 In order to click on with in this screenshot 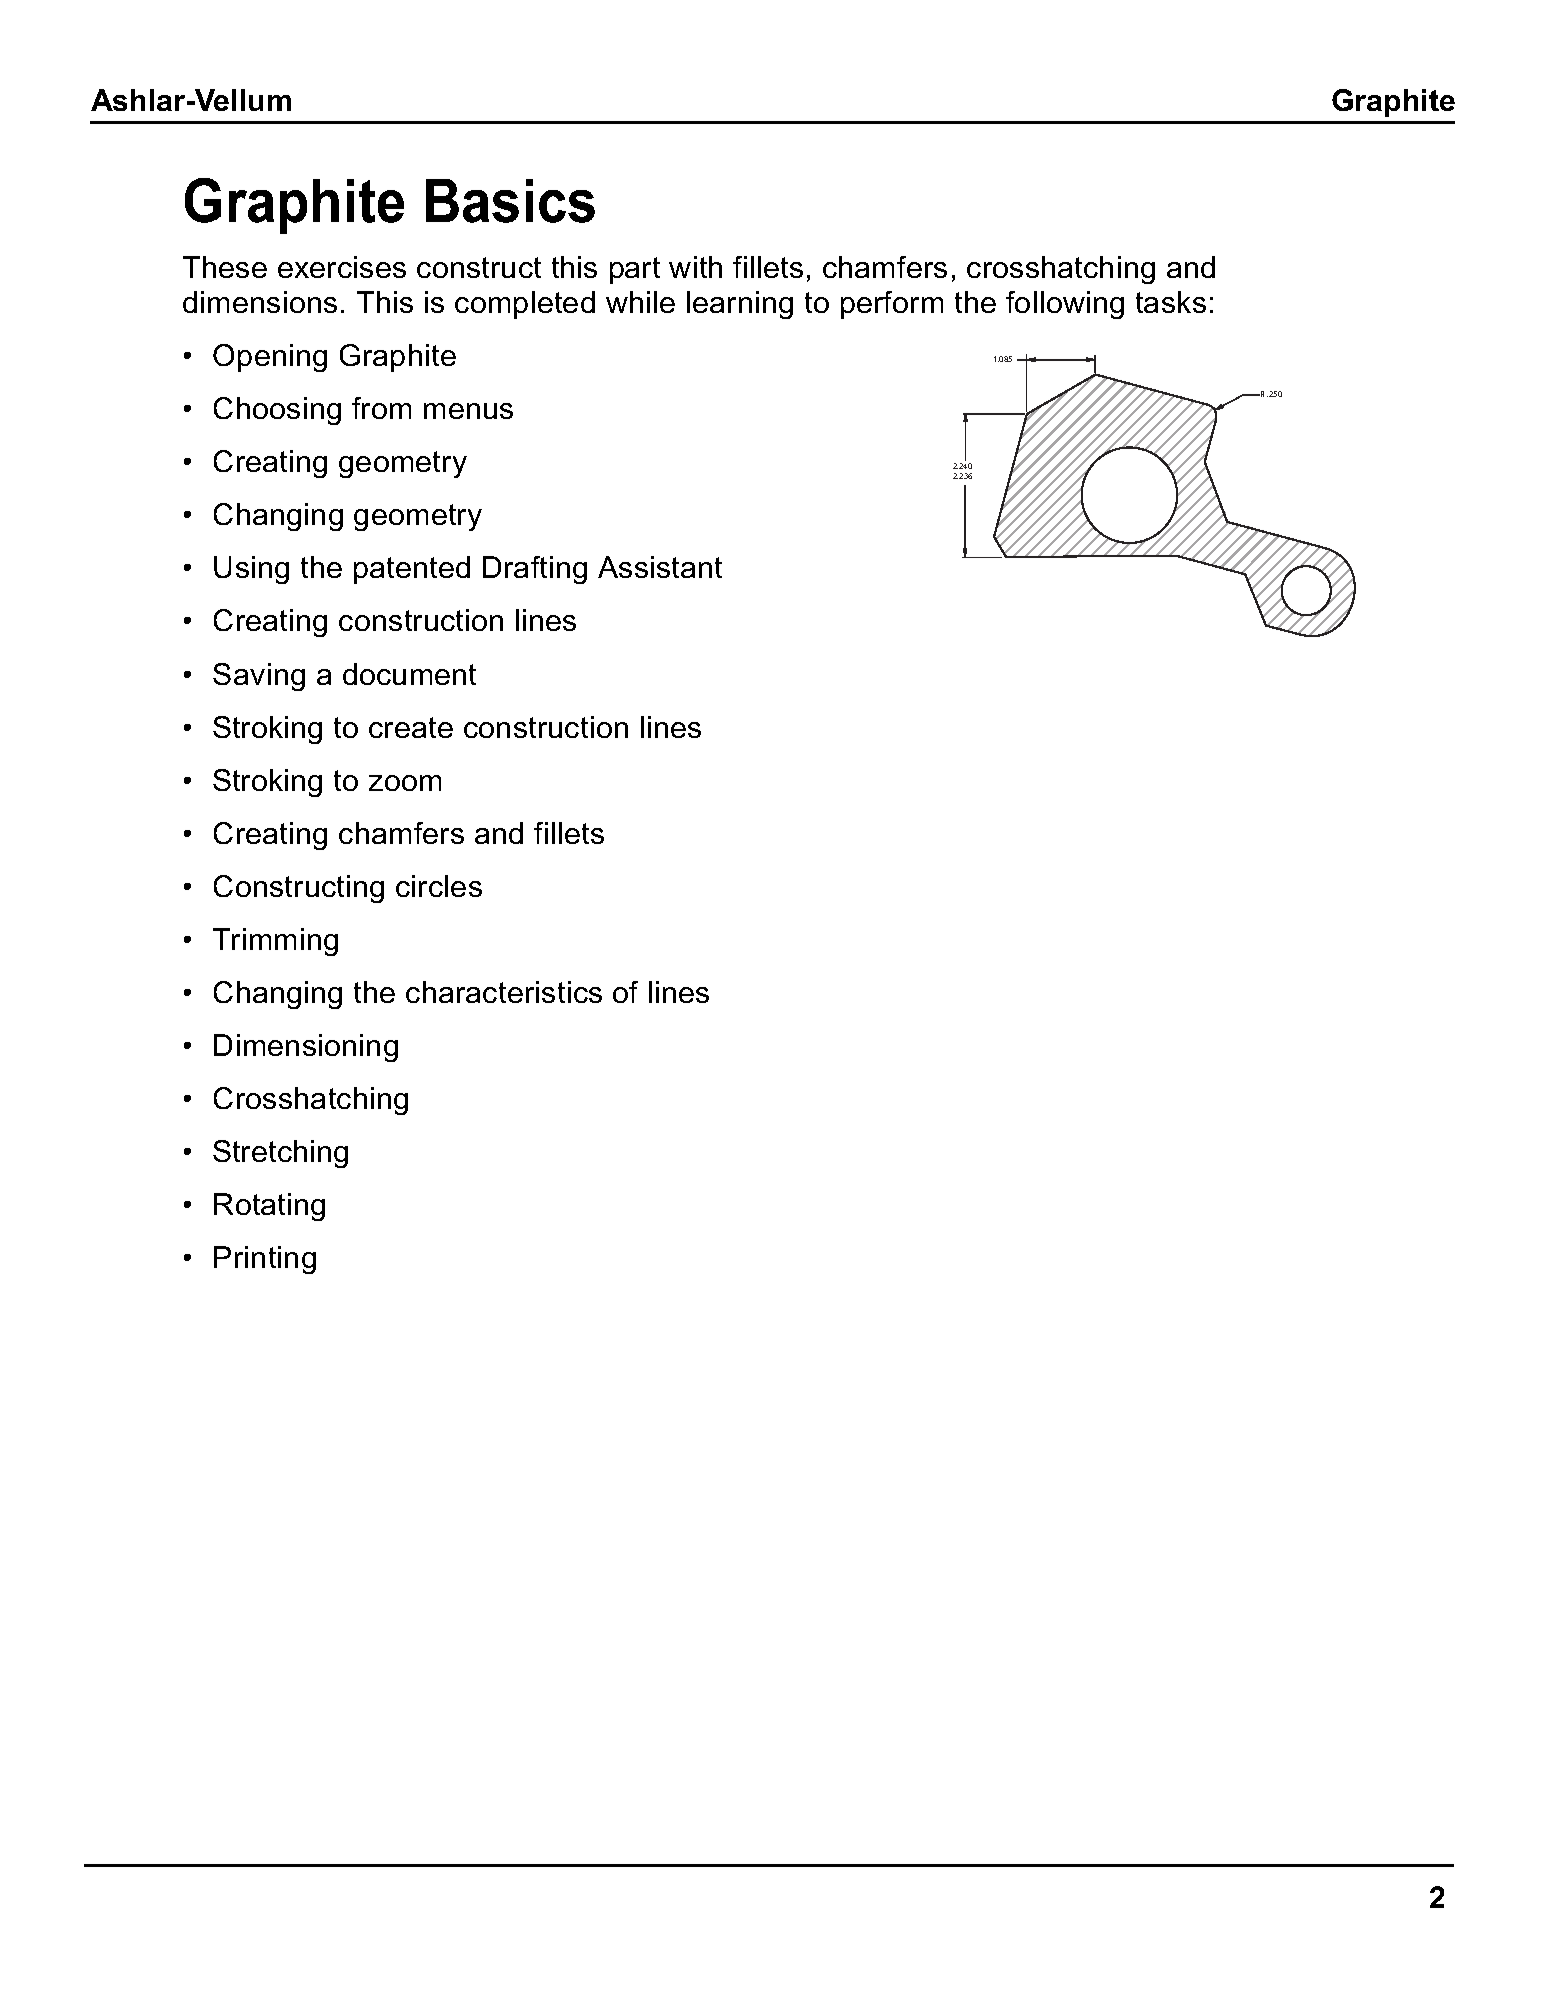, I will do `click(695, 267)`.
